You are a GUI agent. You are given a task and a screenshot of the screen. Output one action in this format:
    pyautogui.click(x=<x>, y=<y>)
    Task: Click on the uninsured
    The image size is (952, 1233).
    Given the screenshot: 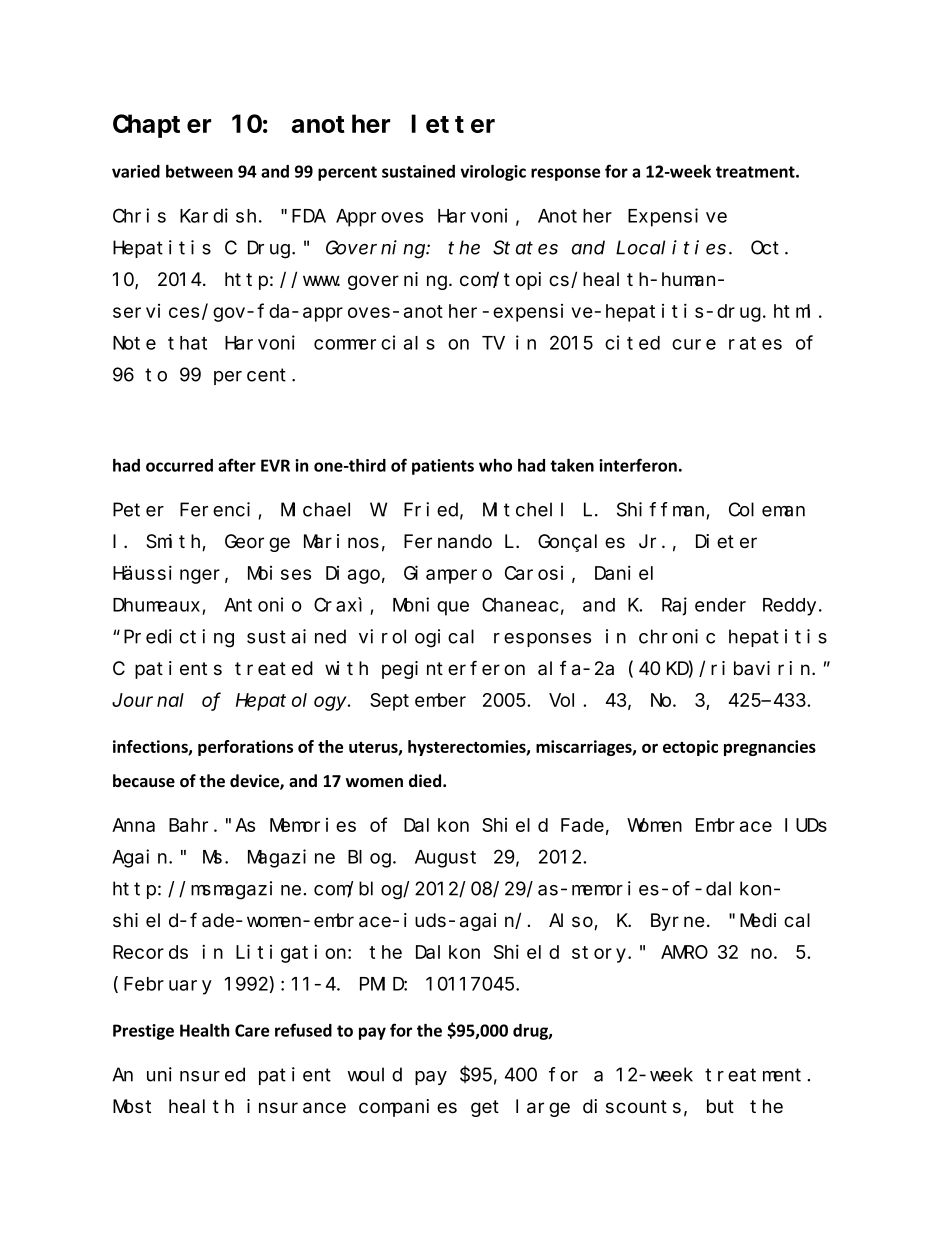 What is the action you would take?
    pyautogui.click(x=196, y=1074)
